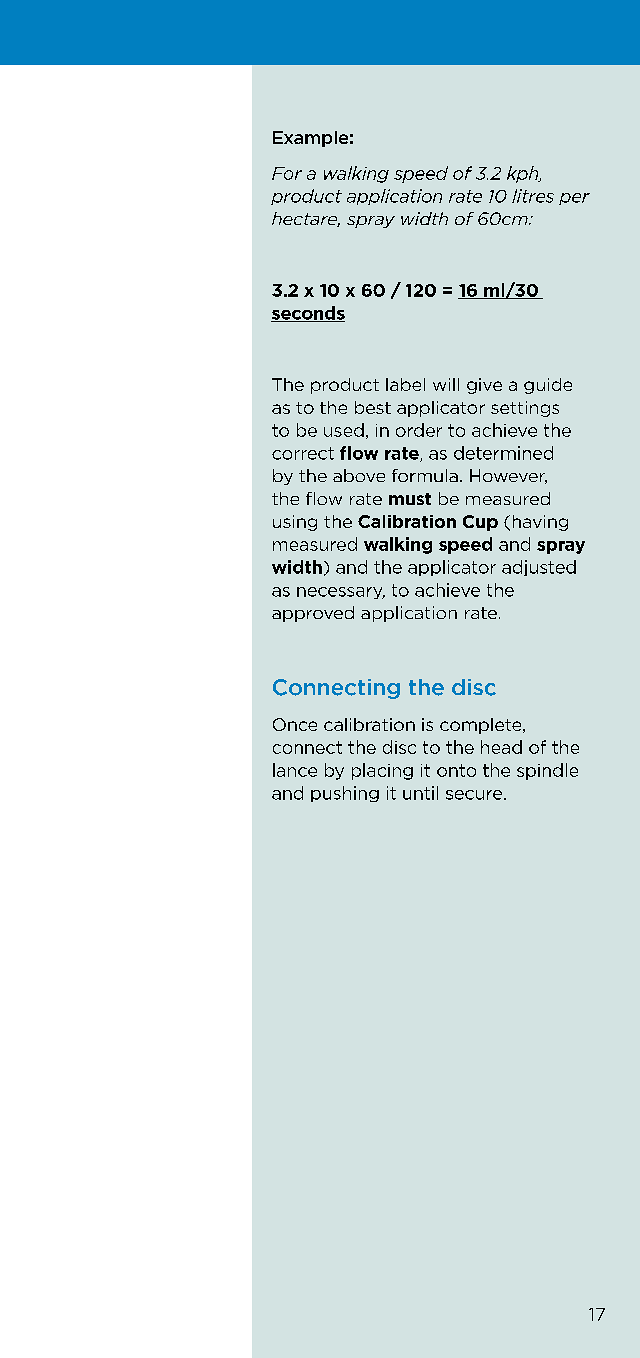  What do you see at coordinates (425, 475) in the document?
I see `formula` at bounding box center [425, 475].
